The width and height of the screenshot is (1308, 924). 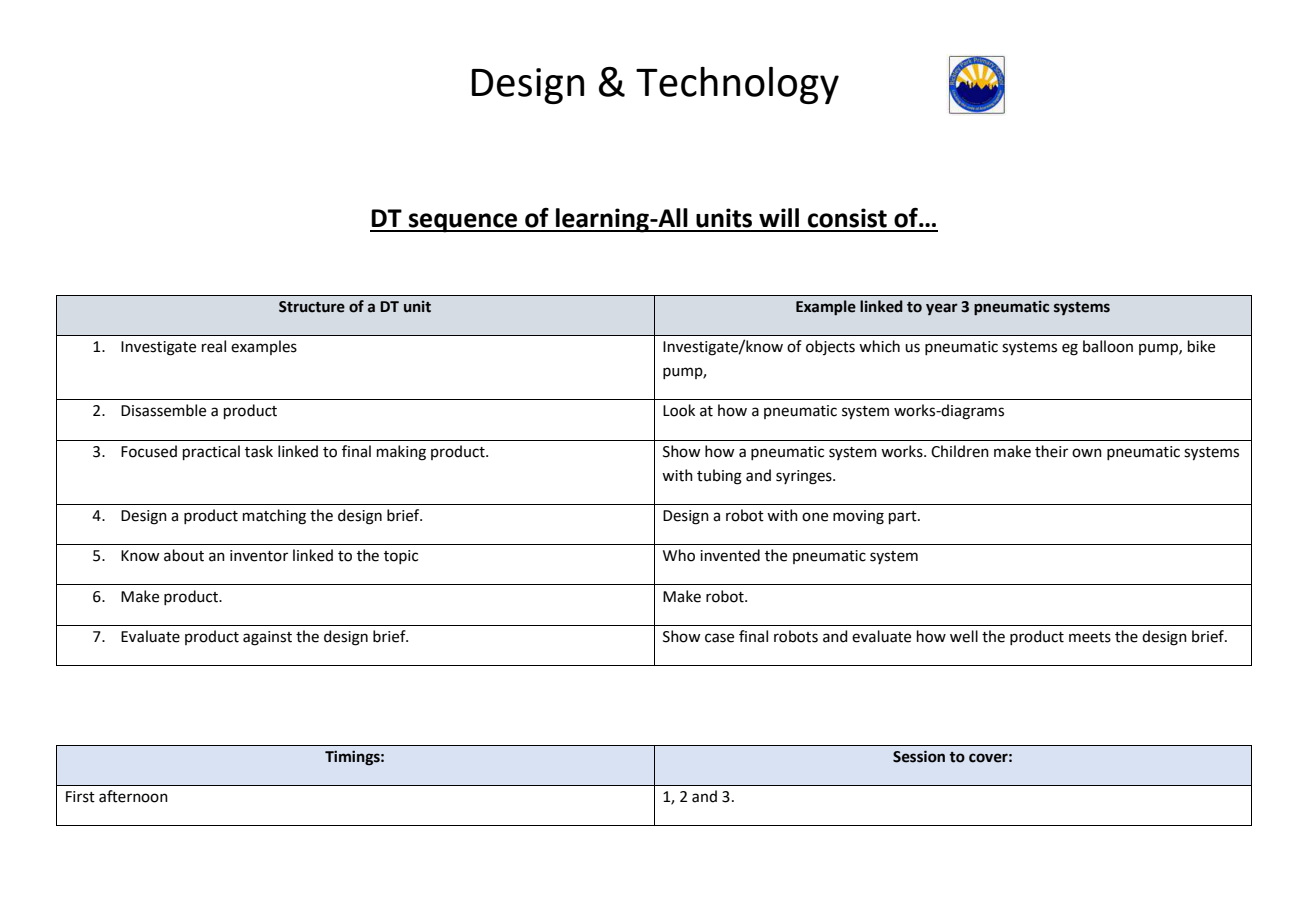 I want to click on year, so click(x=942, y=309).
